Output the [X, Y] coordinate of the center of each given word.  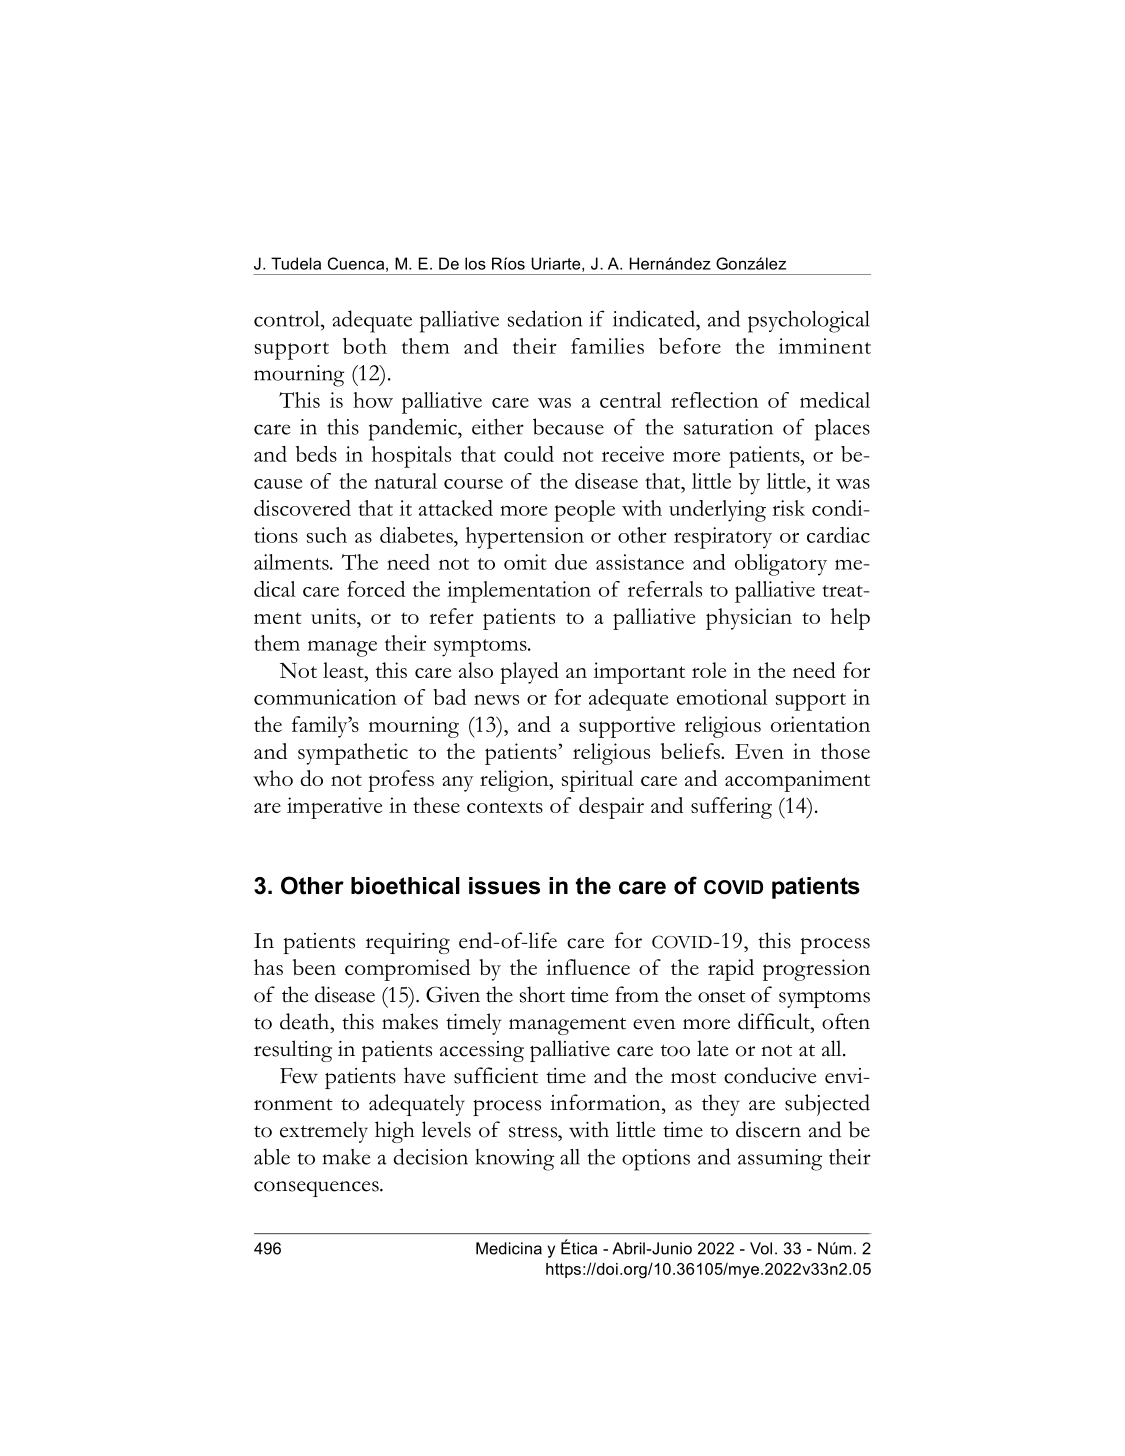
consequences [317, 1189]
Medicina [509, 1248]
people [584, 511]
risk [788, 508]
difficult [775, 1021]
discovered [302, 508]
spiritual [597, 781]
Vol [761, 1248]
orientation [820, 724]
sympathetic [353, 754]
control [288, 319]
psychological [809, 322]
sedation [545, 318]
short [542, 994]
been [314, 967]
